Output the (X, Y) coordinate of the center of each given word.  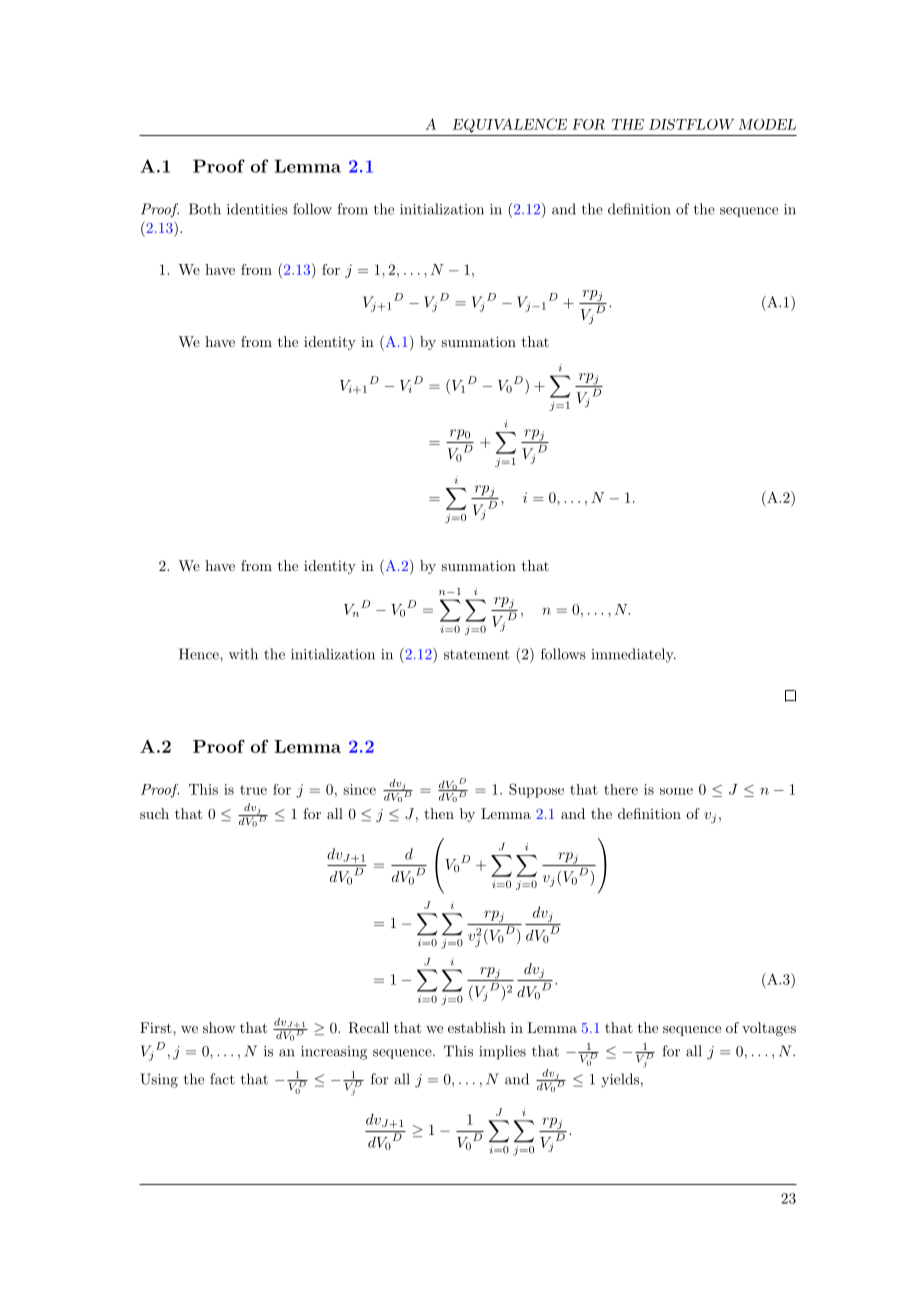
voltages (769, 1029)
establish (477, 1027)
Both (205, 209)
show (219, 1027)
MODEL (767, 124)
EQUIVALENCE (509, 125)
